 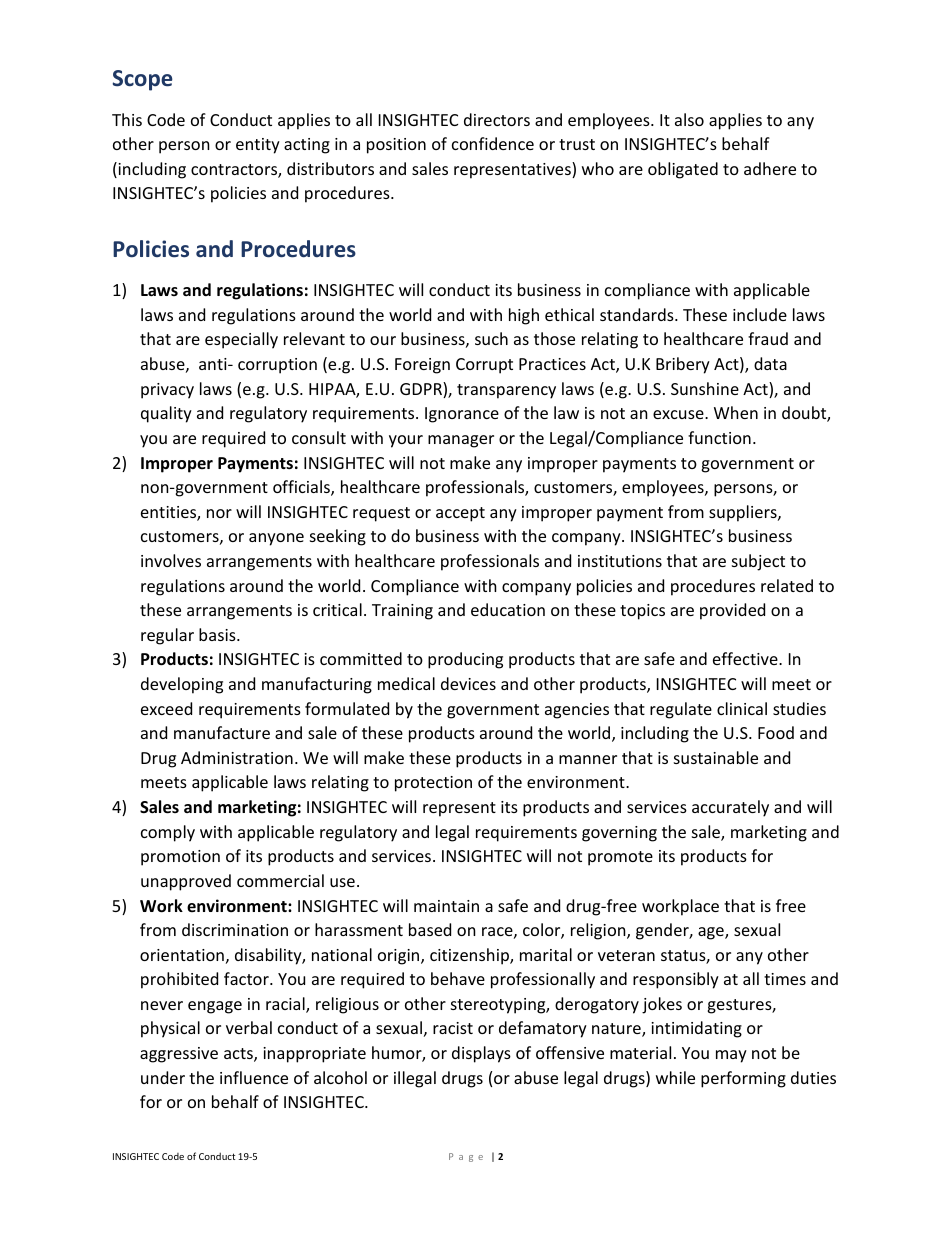 I want to click on directors, so click(x=497, y=119).
